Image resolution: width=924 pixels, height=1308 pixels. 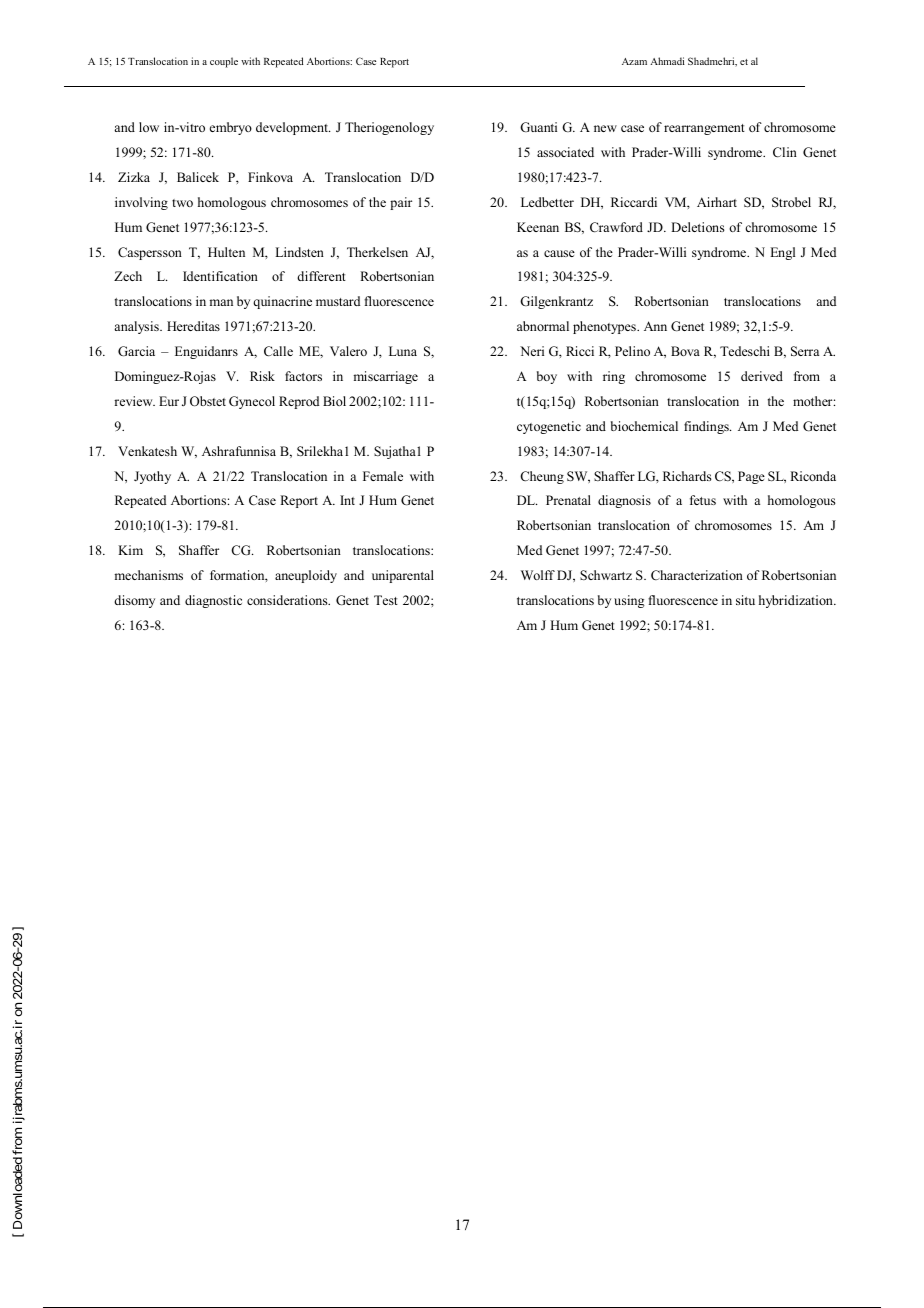 What do you see at coordinates (221, 302) in the screenshot?
I see `man` at bounding box center [221, 302].
